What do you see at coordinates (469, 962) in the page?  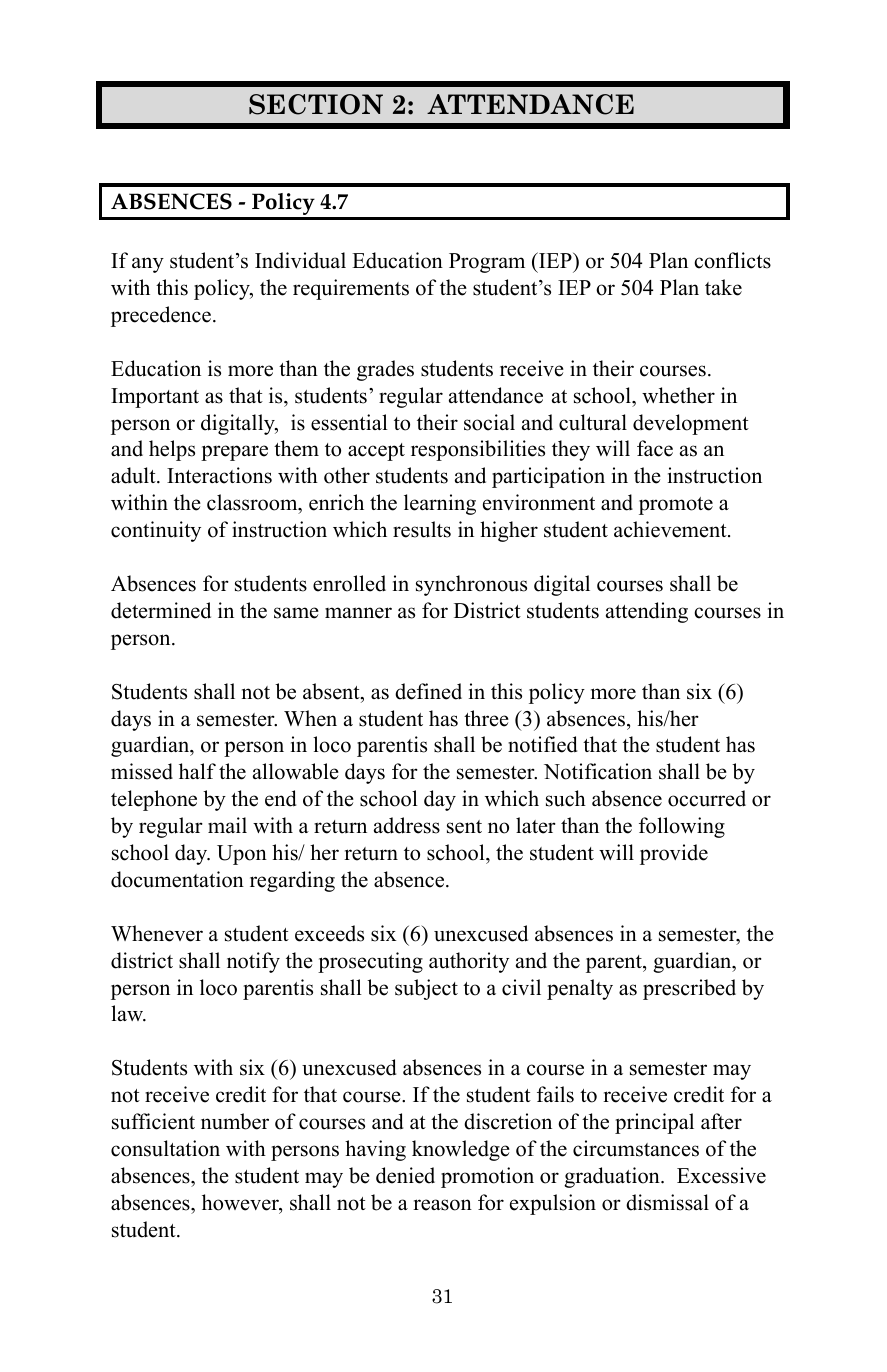 I see `authority` at bounding box center [469, 962].
